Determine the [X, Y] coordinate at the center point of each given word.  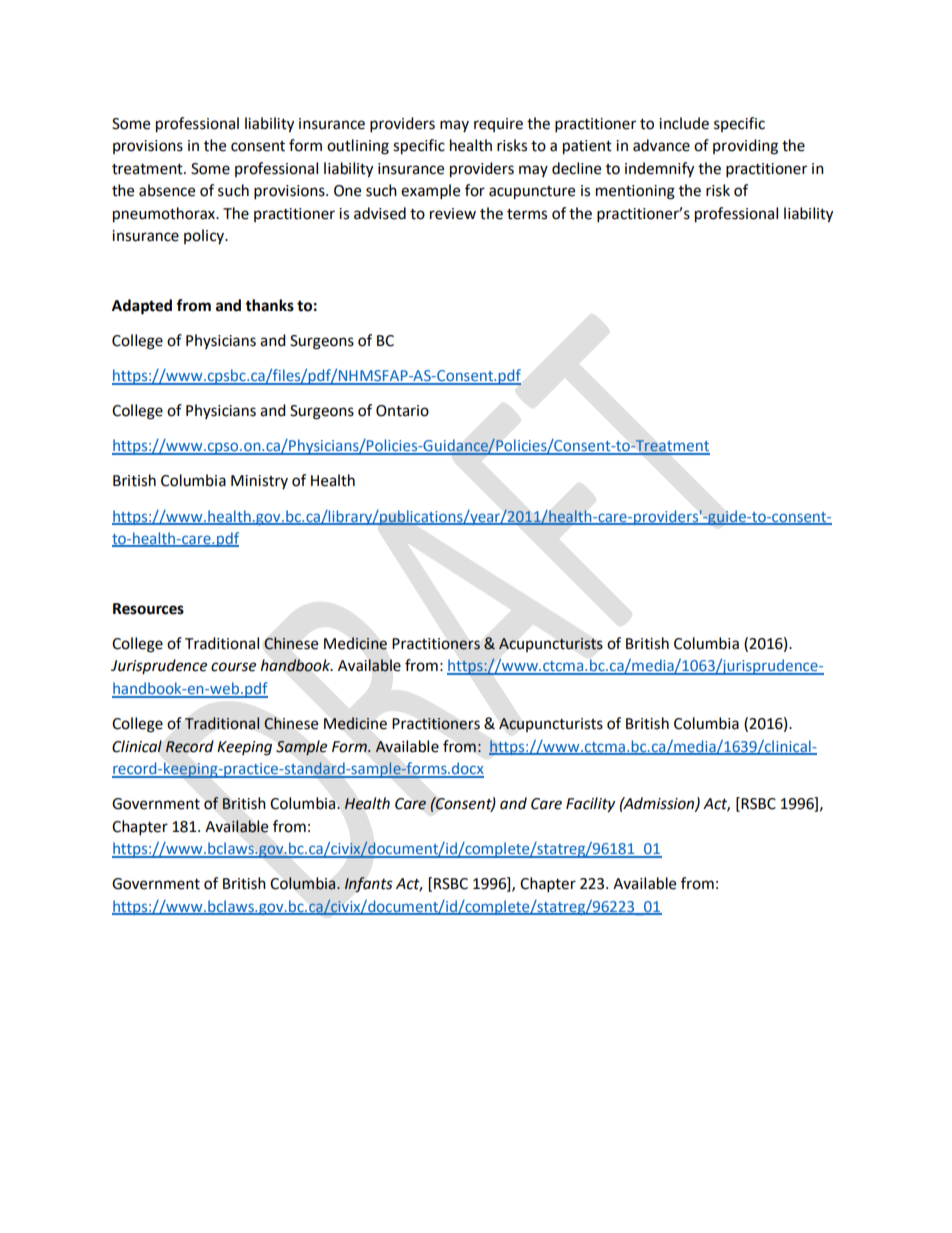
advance [661, 145]
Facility [590, 805]
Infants [368, 885]
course [233, 667]
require [498, 125]
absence [167, 190]
